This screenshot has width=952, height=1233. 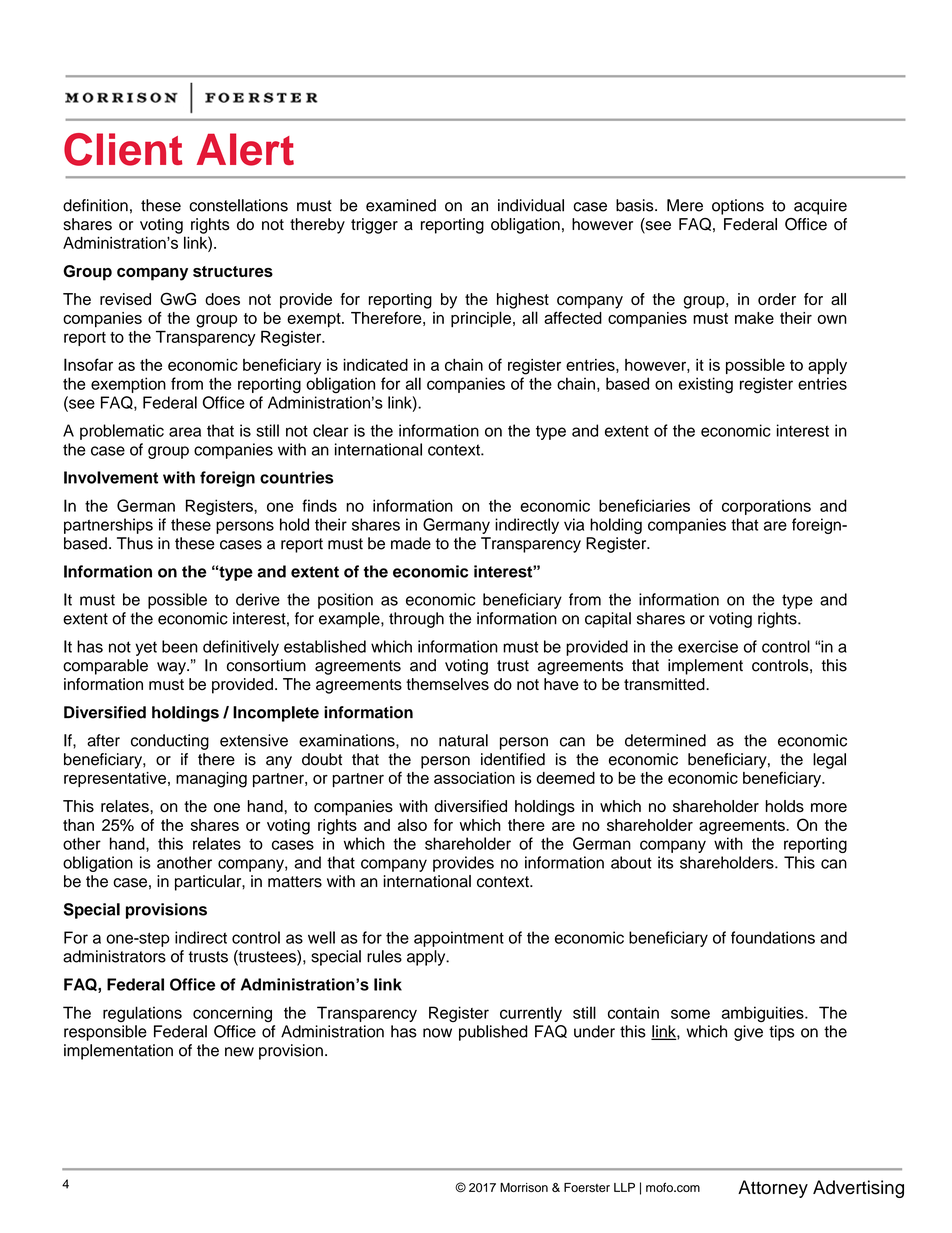 I want to click on exercise, so click(x=708, y=646).
